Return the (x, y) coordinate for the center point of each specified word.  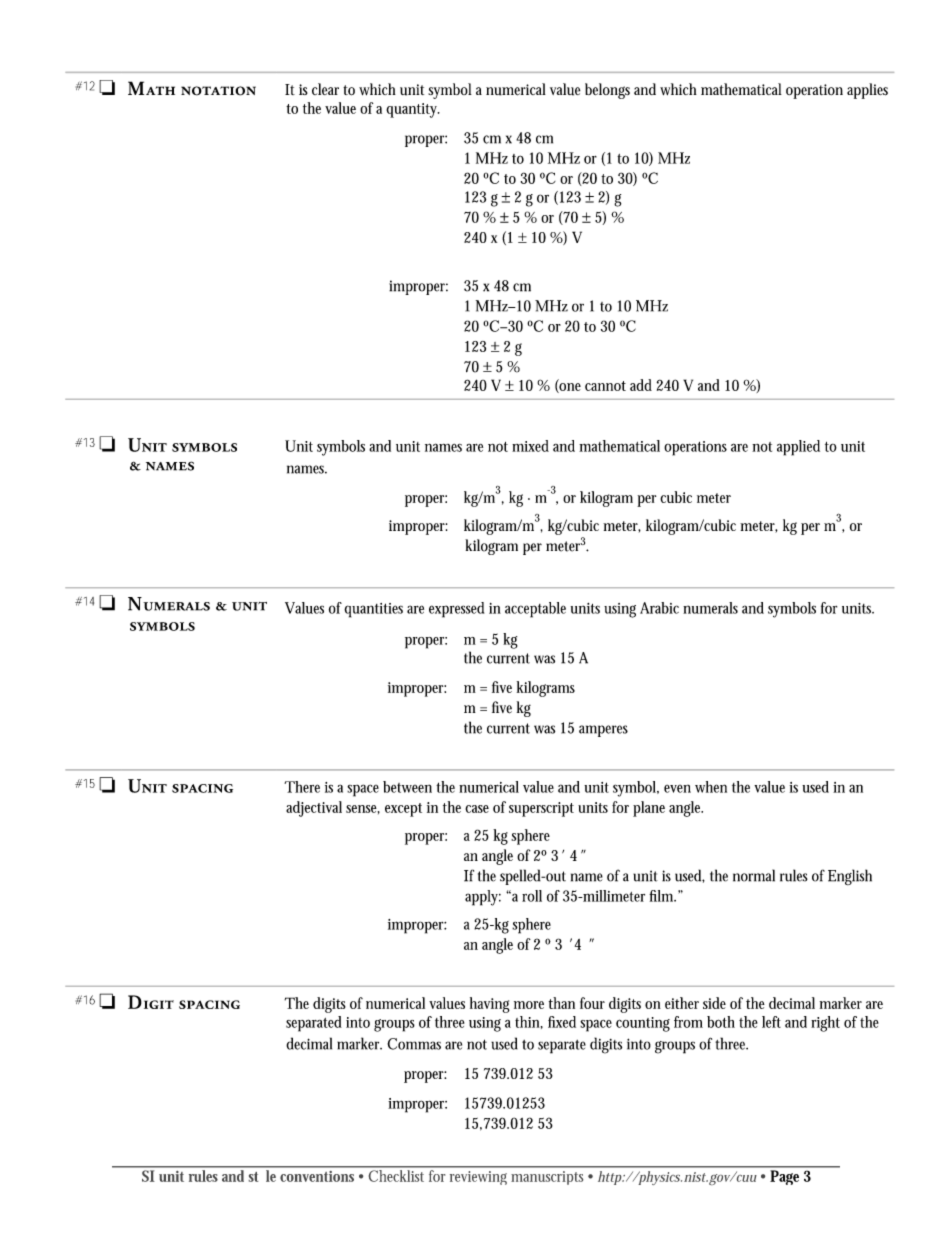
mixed (530, 446)
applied (798, 448)
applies (867, 91)
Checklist (396, 1176)
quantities (373, 610)
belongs (607, 91)
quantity (413, 110)
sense (363, 809)
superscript (541, 809)
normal (754, 875)
